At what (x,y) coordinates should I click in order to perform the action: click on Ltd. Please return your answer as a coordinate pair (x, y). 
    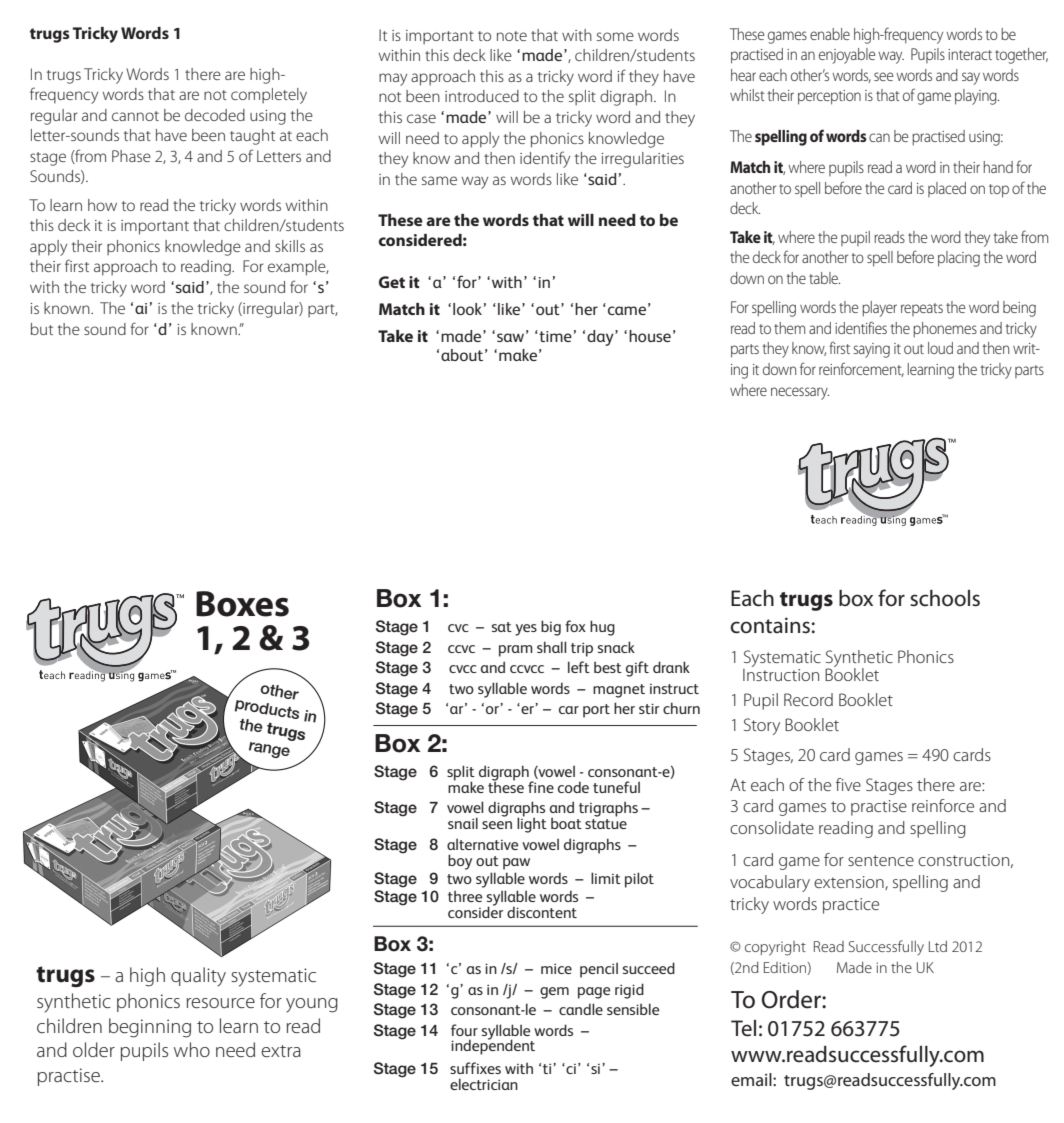
    Looking at the image, I should click on (938, 946).
